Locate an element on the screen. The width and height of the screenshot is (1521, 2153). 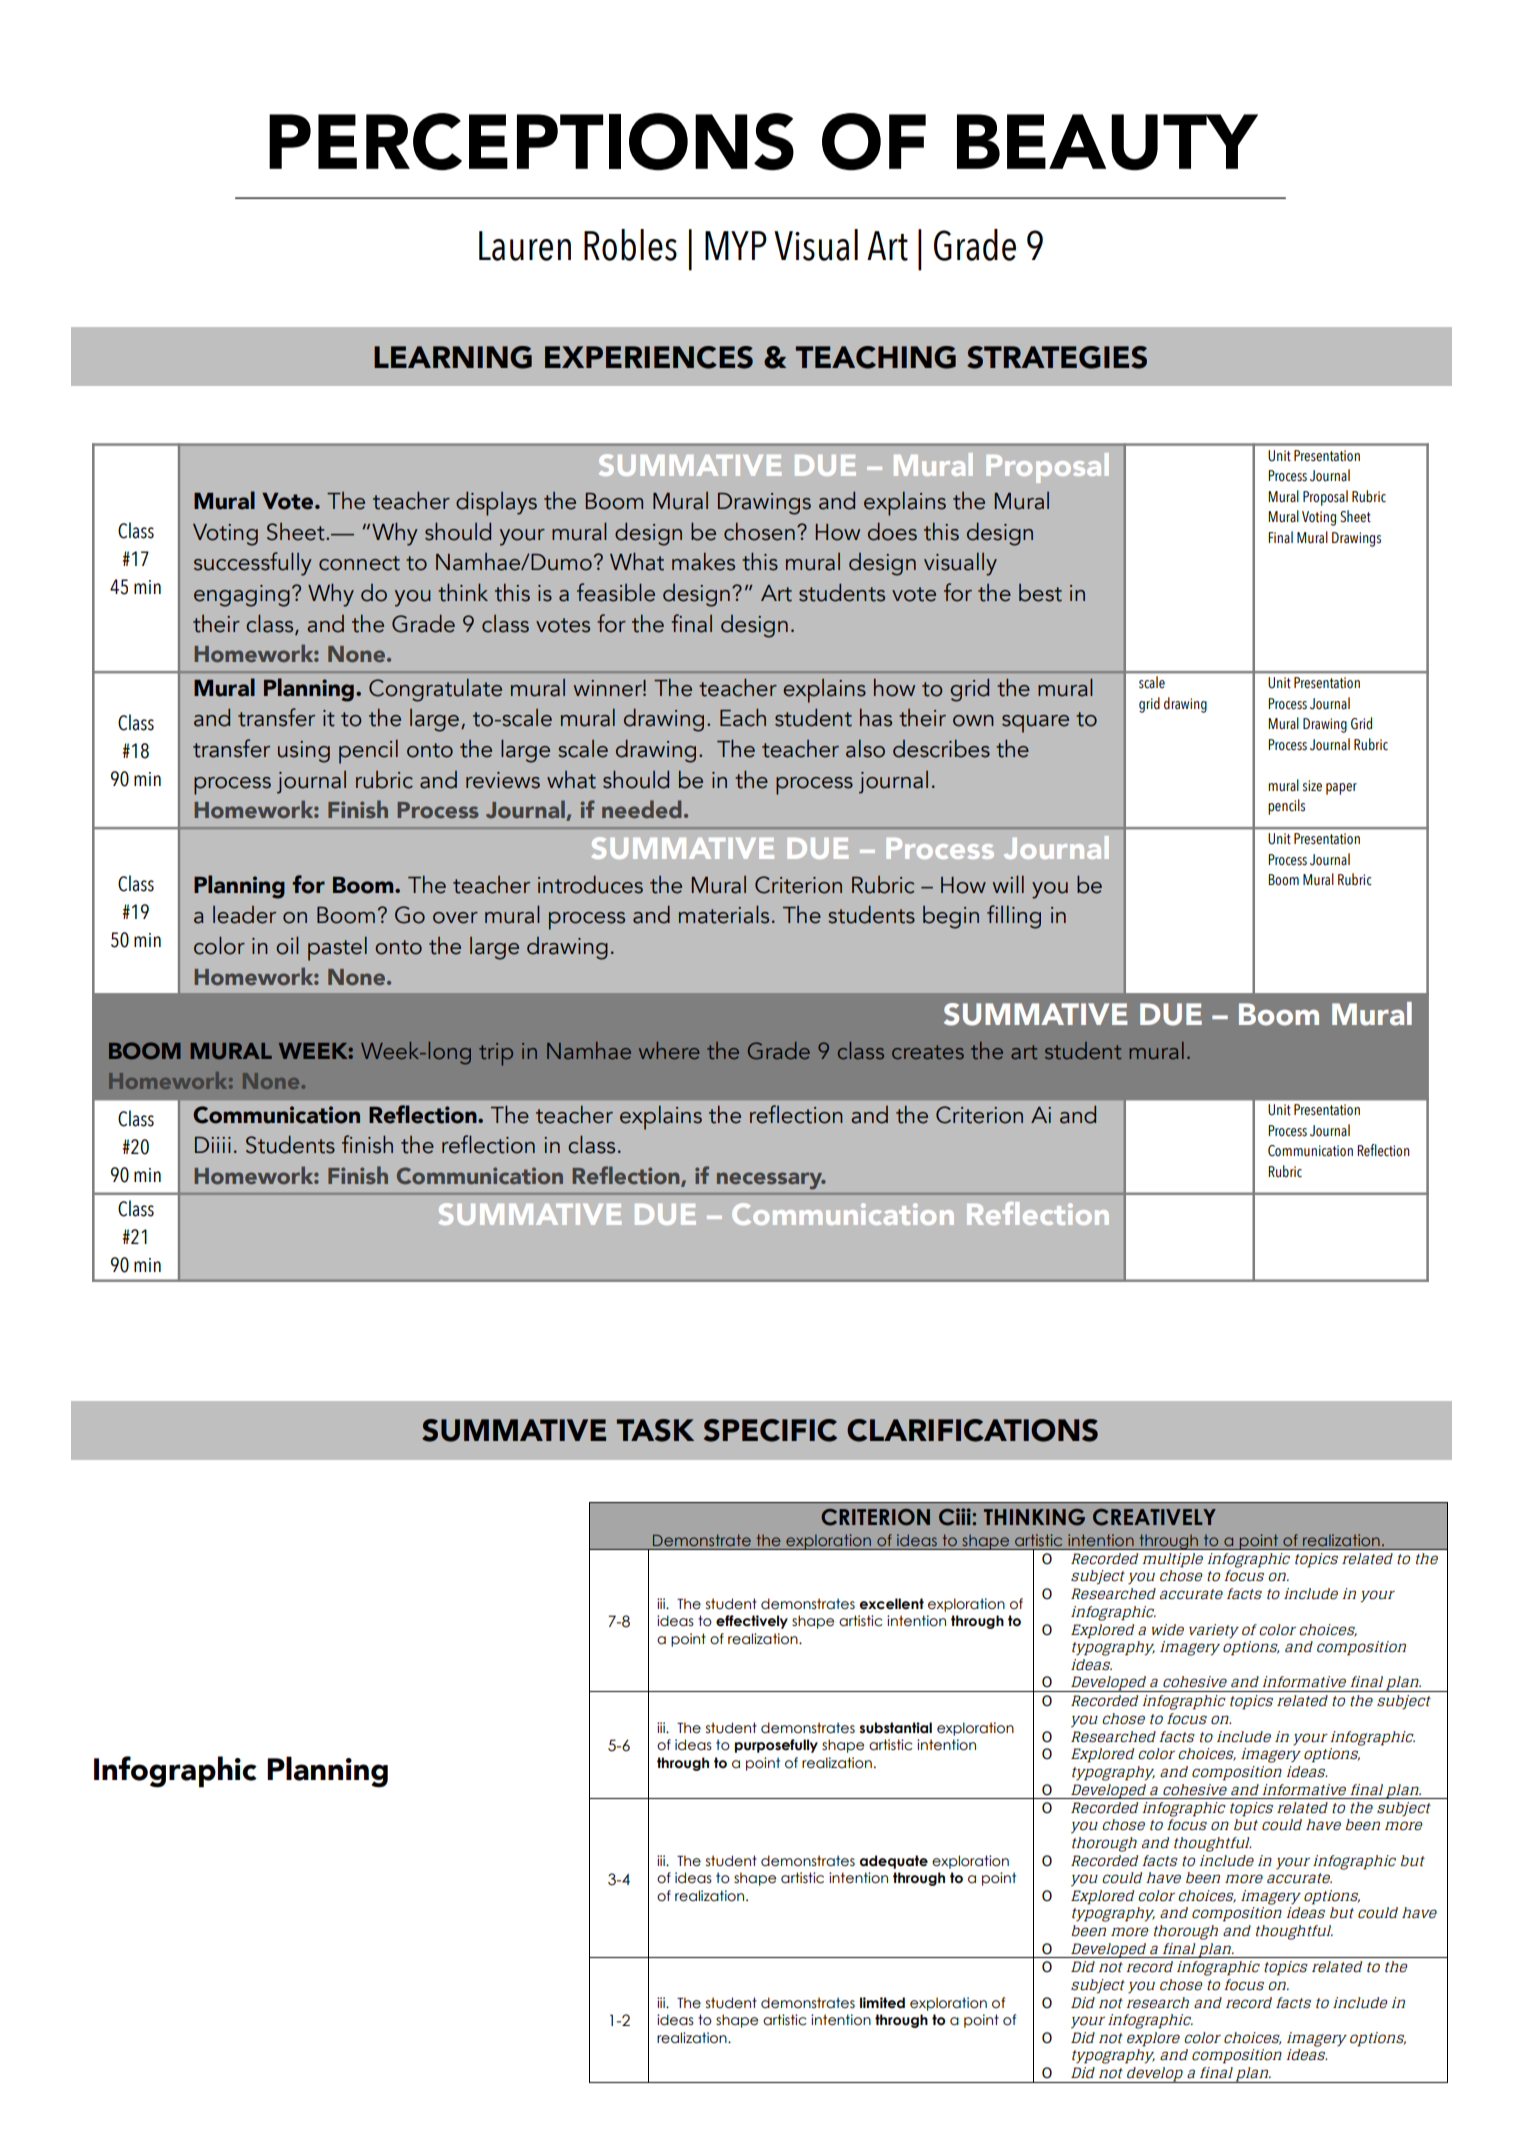
limited is located at coordinates (882, 2003).
